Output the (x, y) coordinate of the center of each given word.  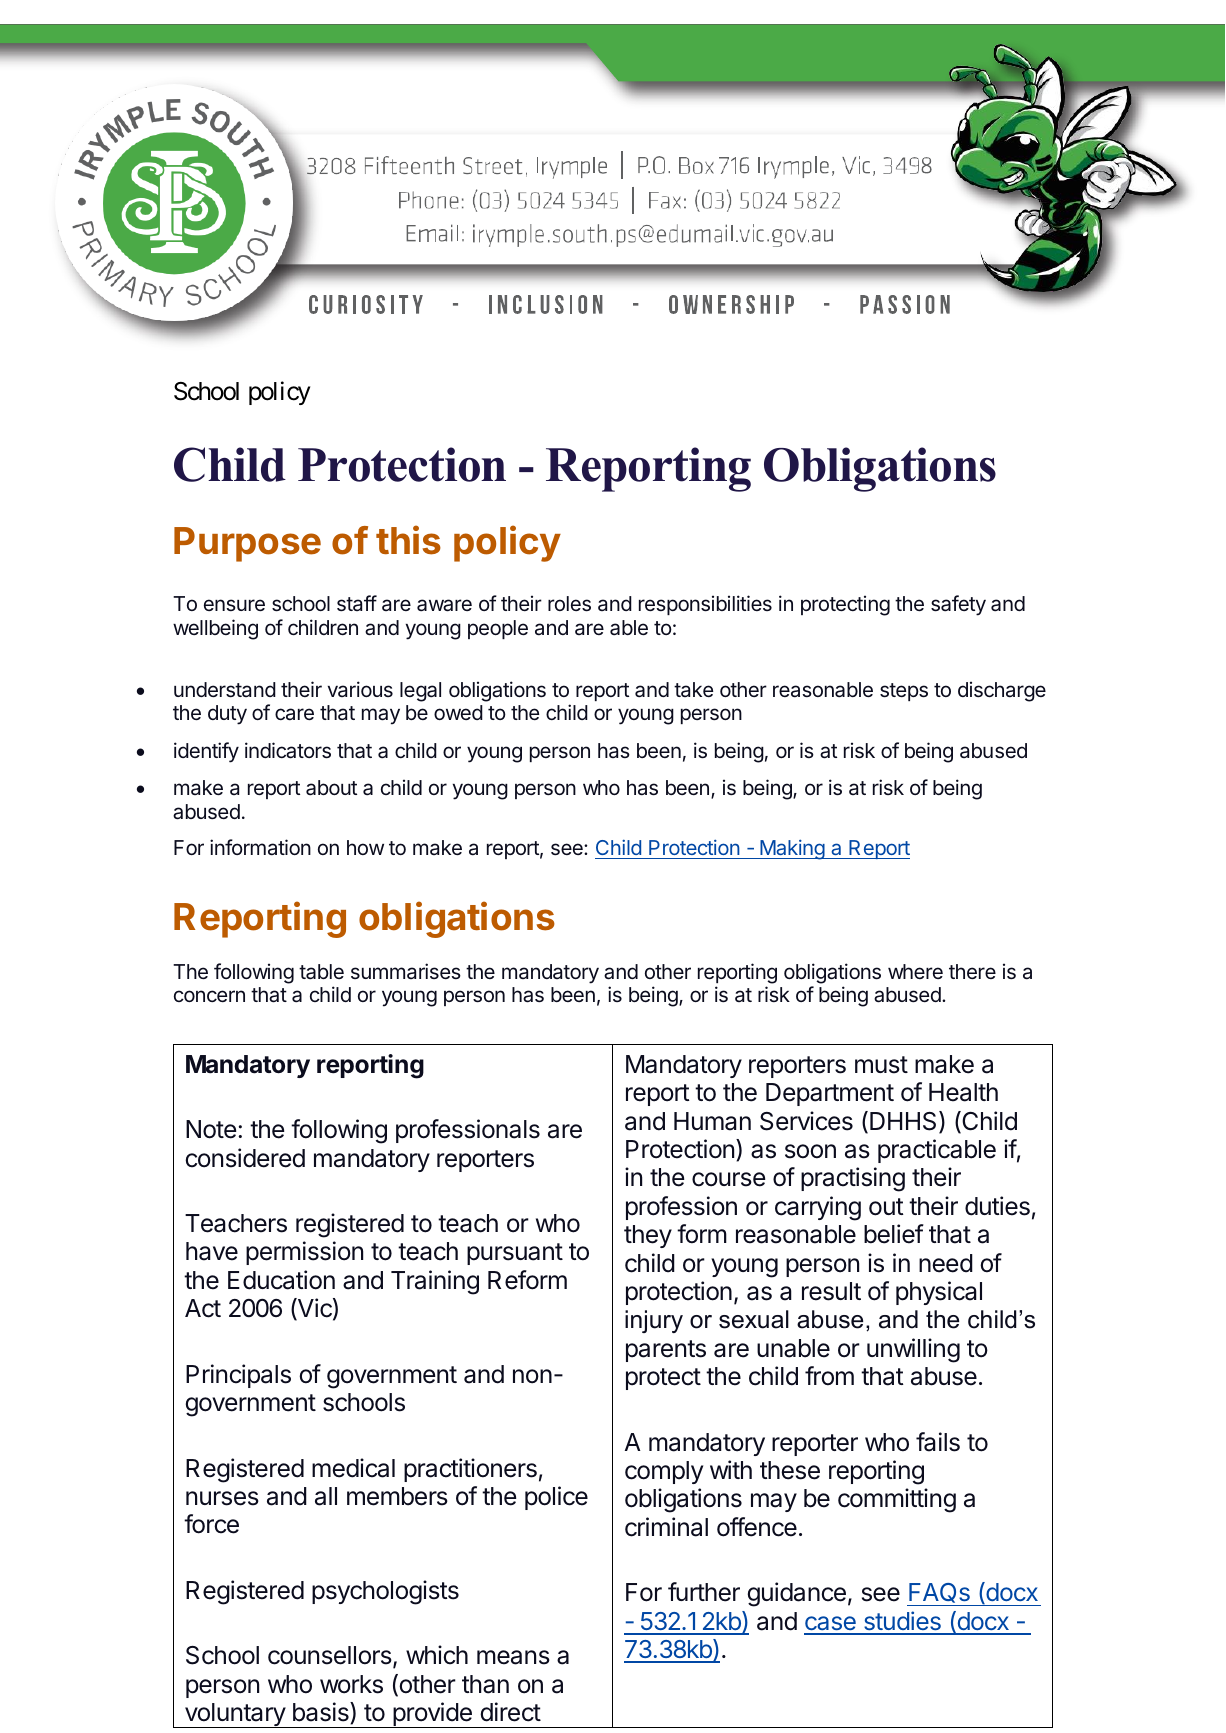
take (693, 689)
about (331, 788)
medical (353, 1468)
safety (958, 605)
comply (664, 1472)
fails (938, 1442)
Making (792, 849)
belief (894, 1234)
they (648, 1236)
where (915, 971)
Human (712, 1121)
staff (357, 603)
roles (569, 603)
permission (304, 1253)
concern (209, 996)
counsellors (331, 1657)
